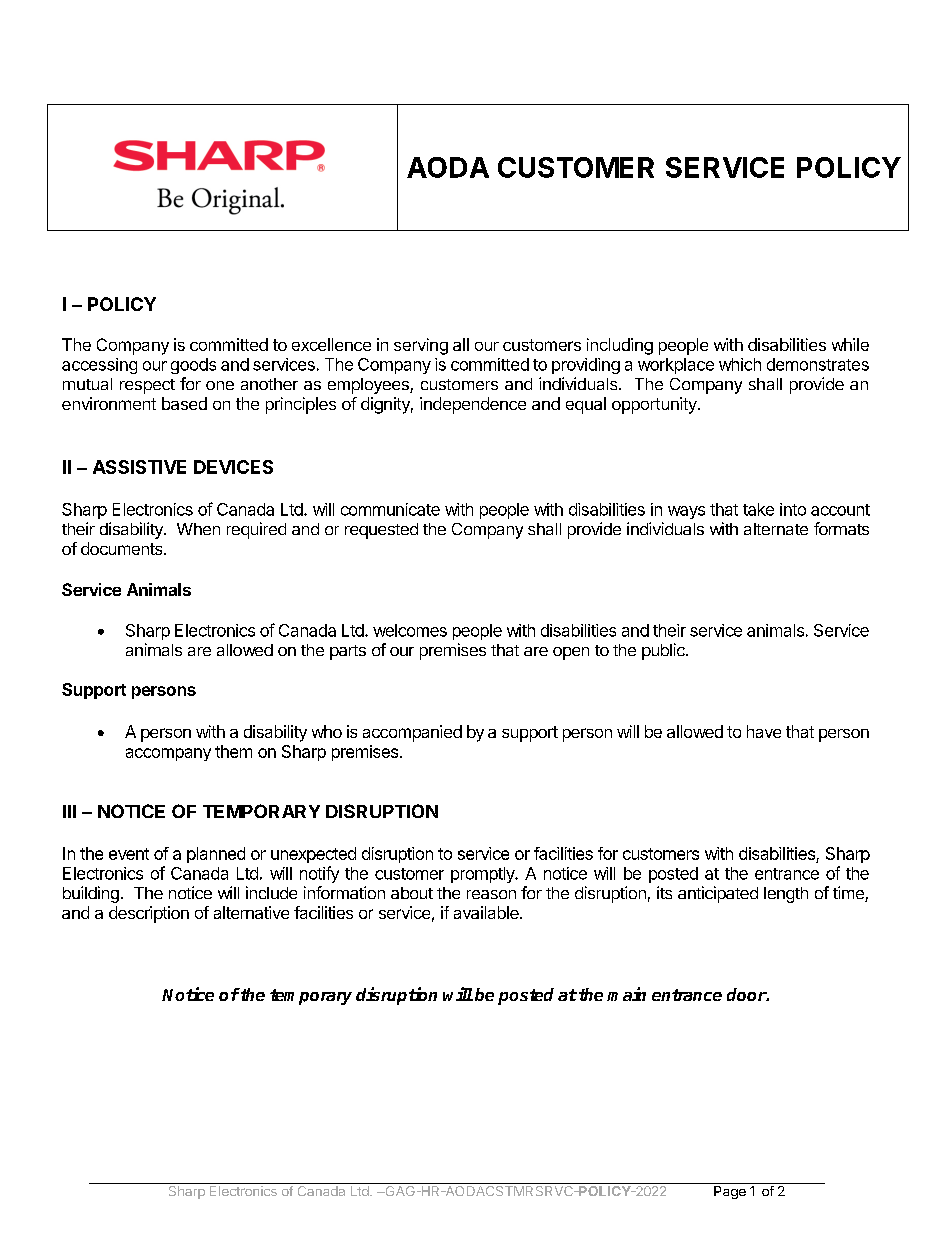 The image size is (952, 1233). Describe the element at coordinates (421, 346) in the screenshot. I see `serving` at that location.
